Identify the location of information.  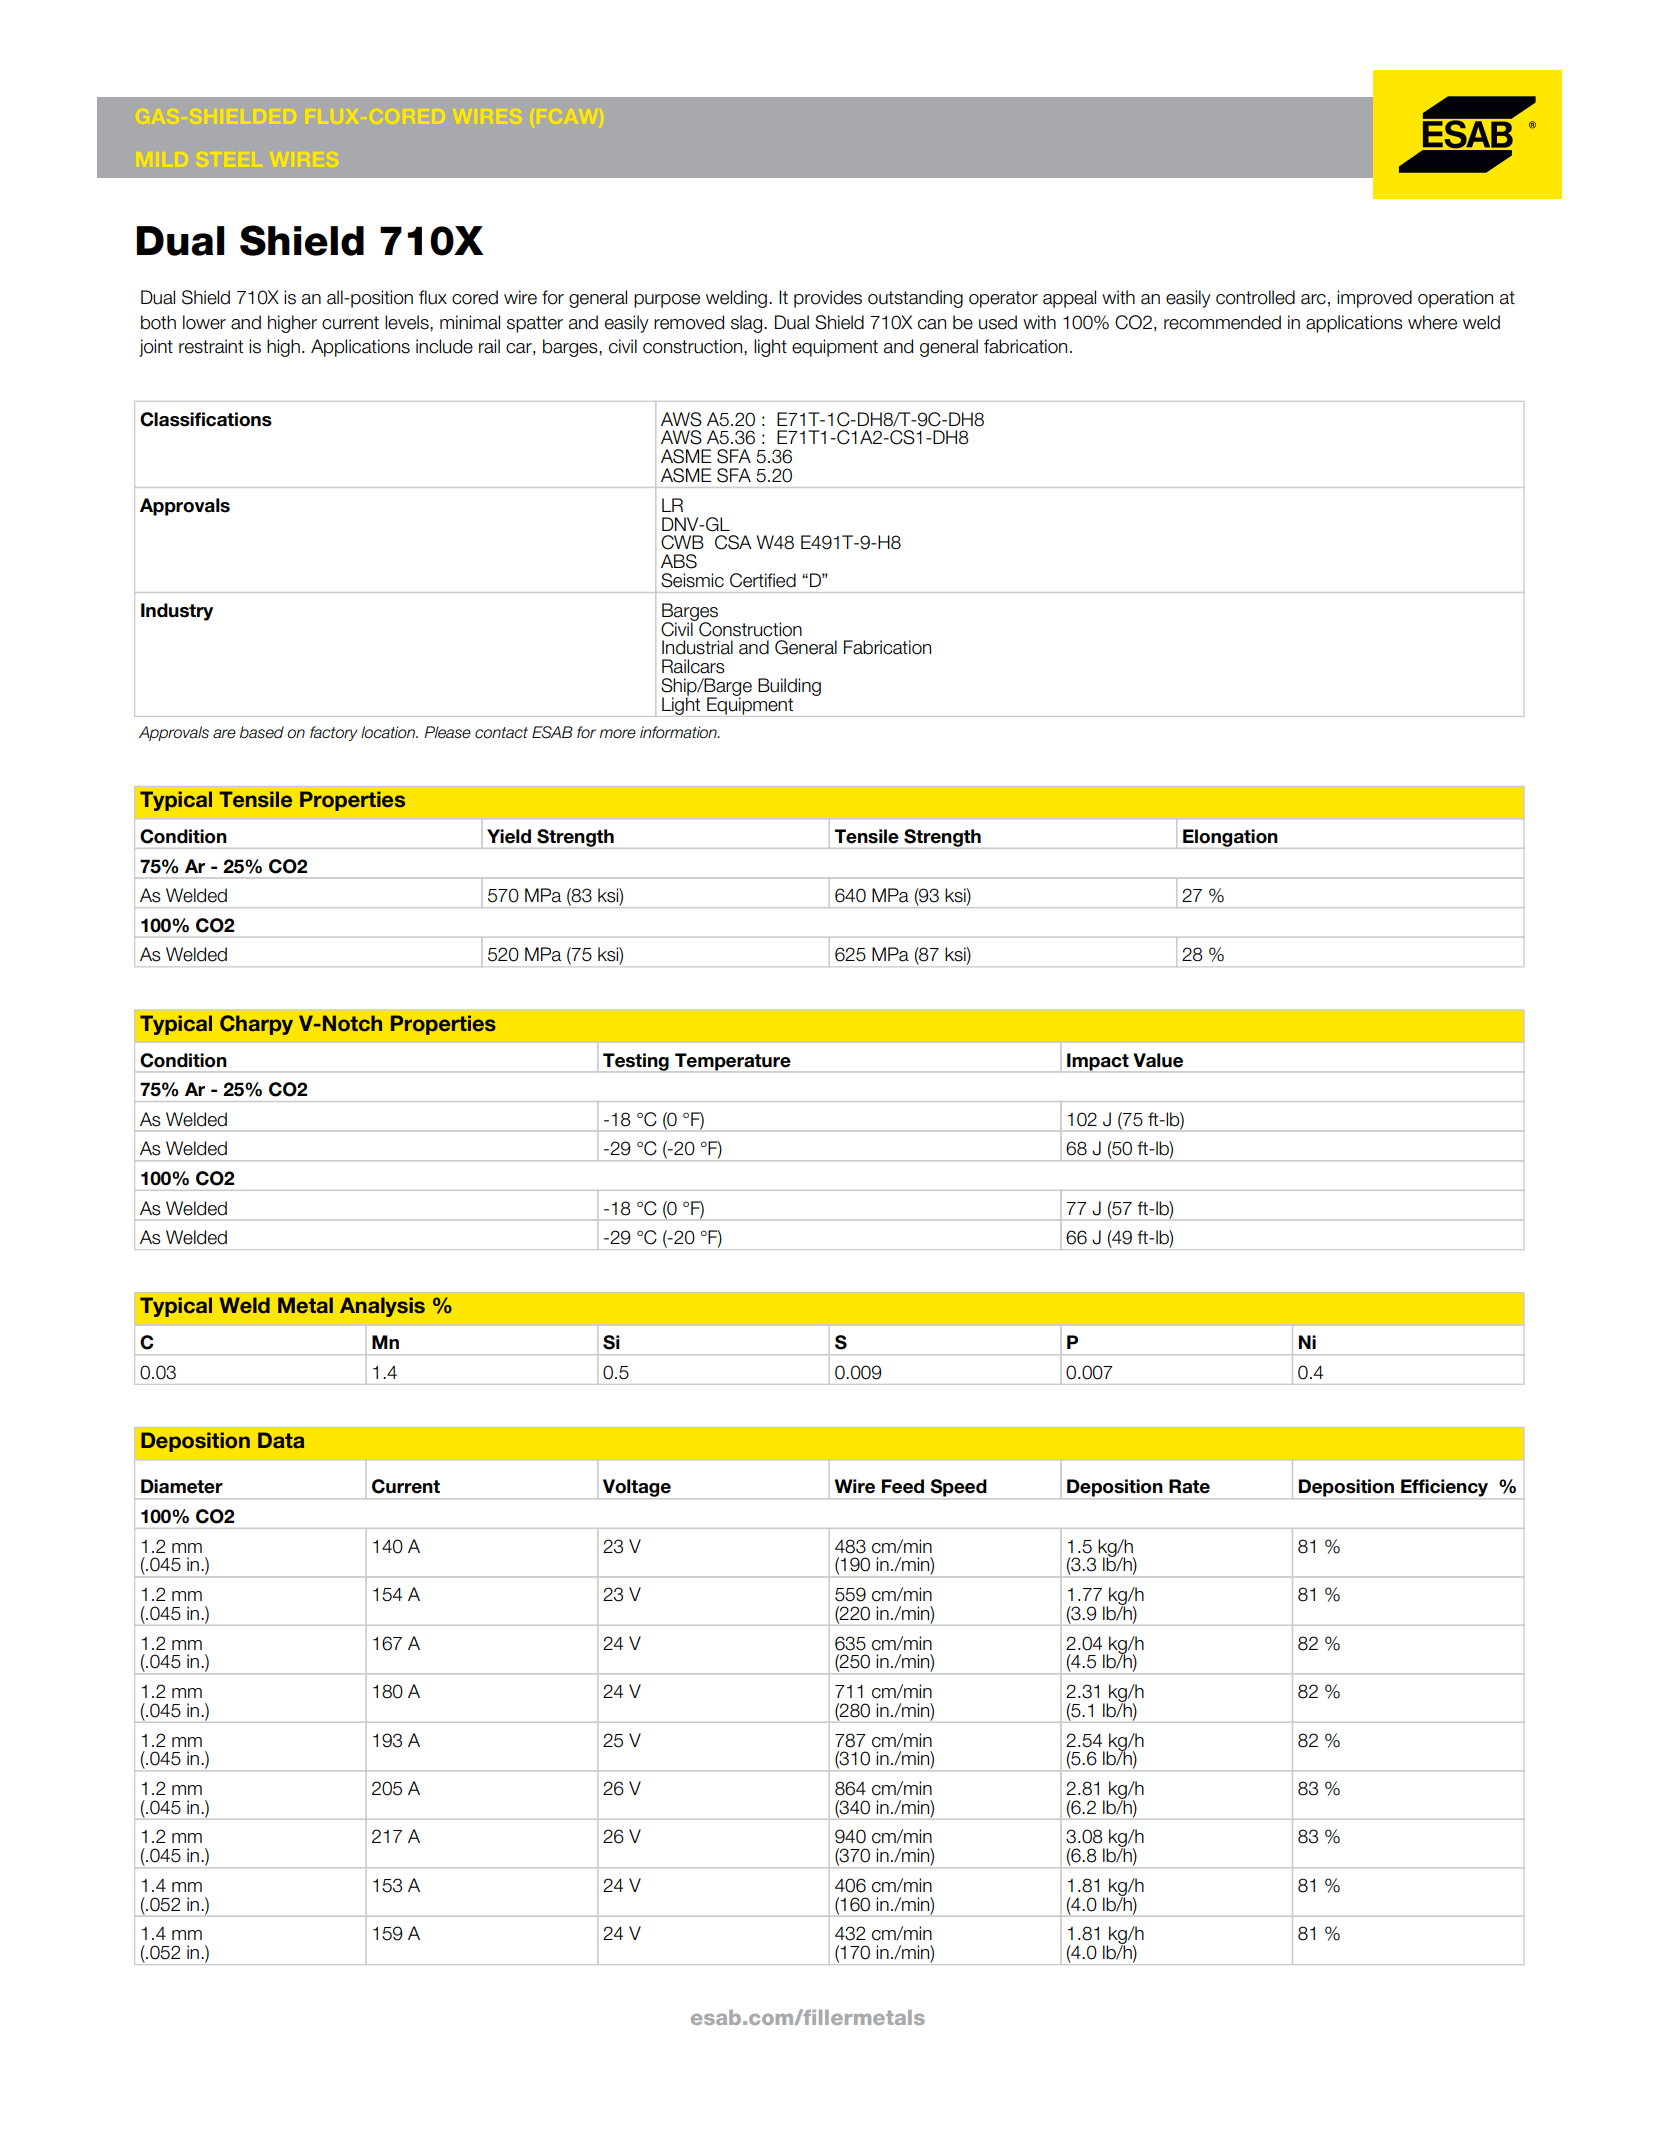
(679, 732).
